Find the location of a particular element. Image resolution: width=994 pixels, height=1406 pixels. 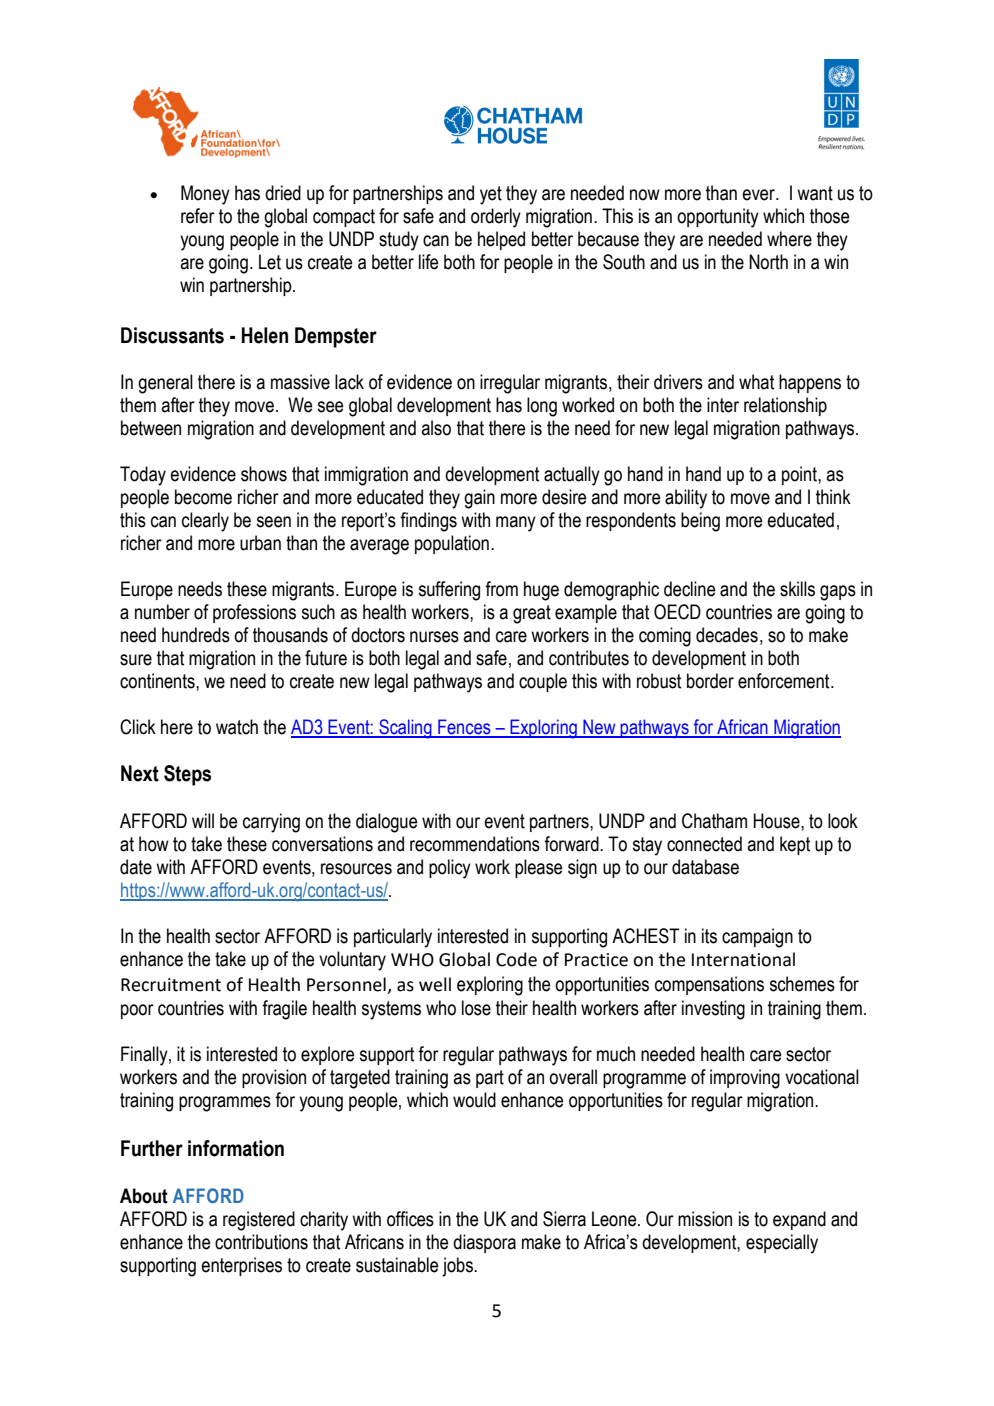

ever is located at coordinates (759, 195).
